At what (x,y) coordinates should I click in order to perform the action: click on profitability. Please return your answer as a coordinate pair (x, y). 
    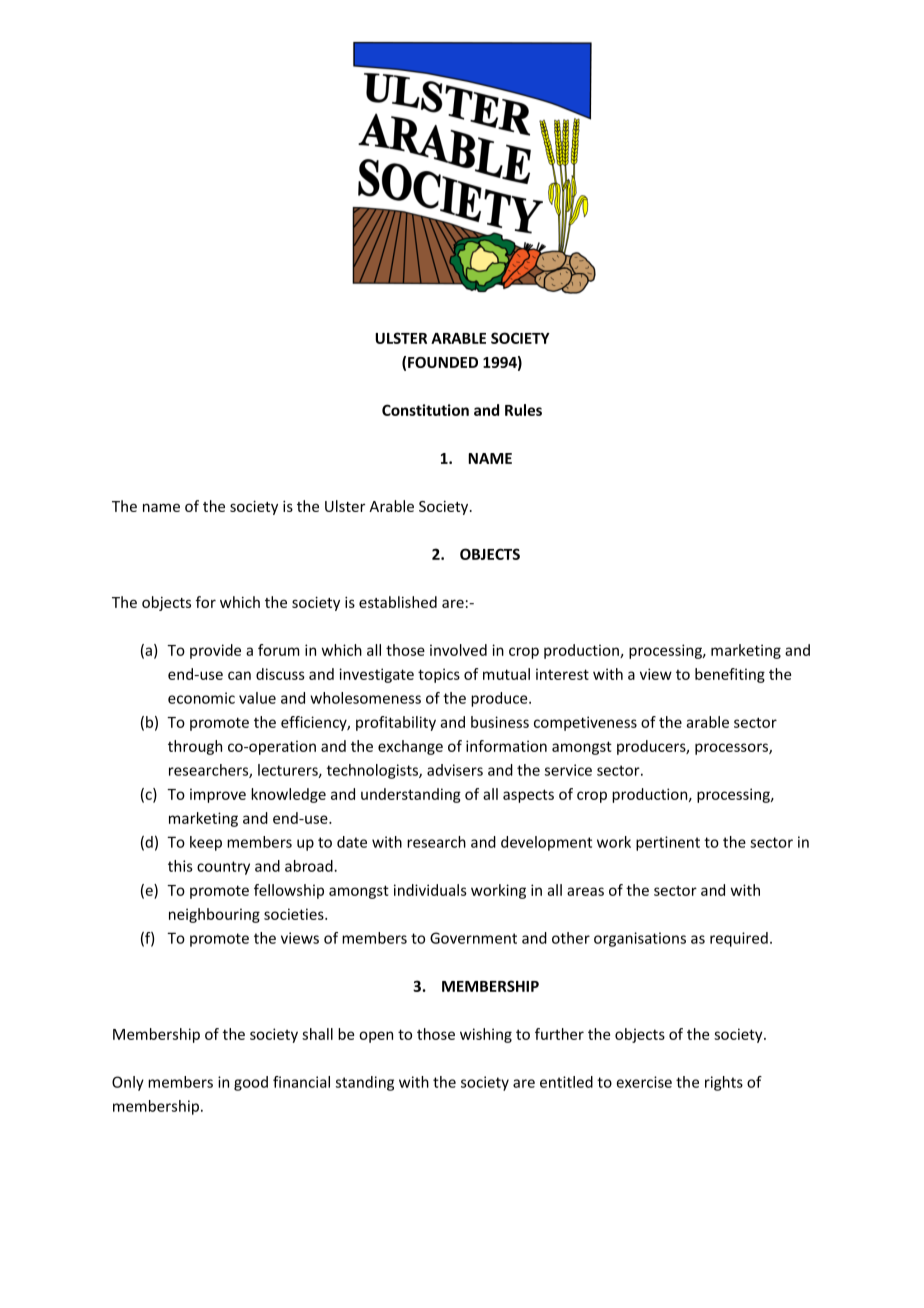
    Looking at the image, I should click on (396, 723).
